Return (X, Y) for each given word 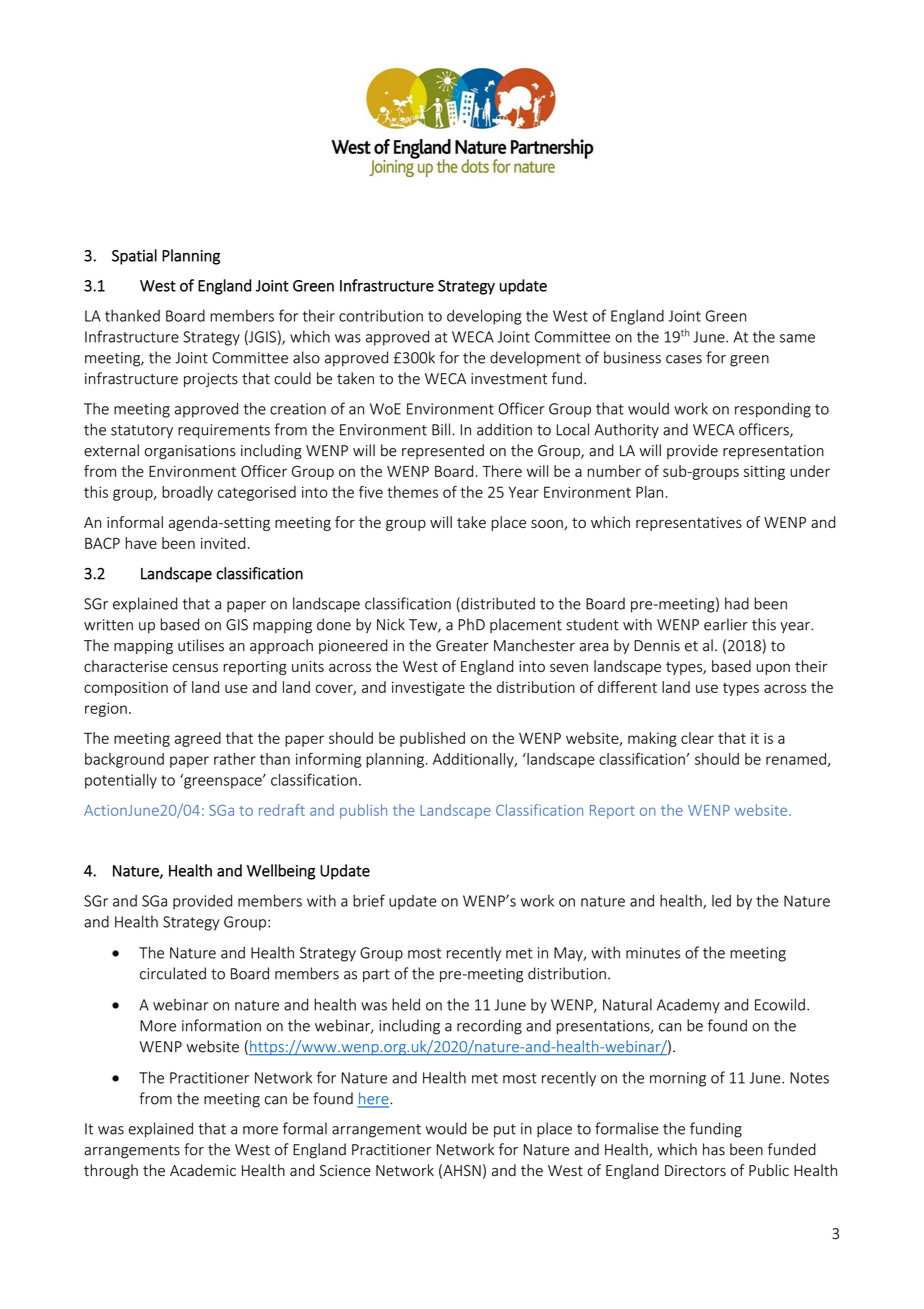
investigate (428, 689)
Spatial (134, 257)
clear (697, 738)
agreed (198, 739)
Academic (203, 1170)
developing (484, 317)
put (505, 1131)
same (797, 338)
